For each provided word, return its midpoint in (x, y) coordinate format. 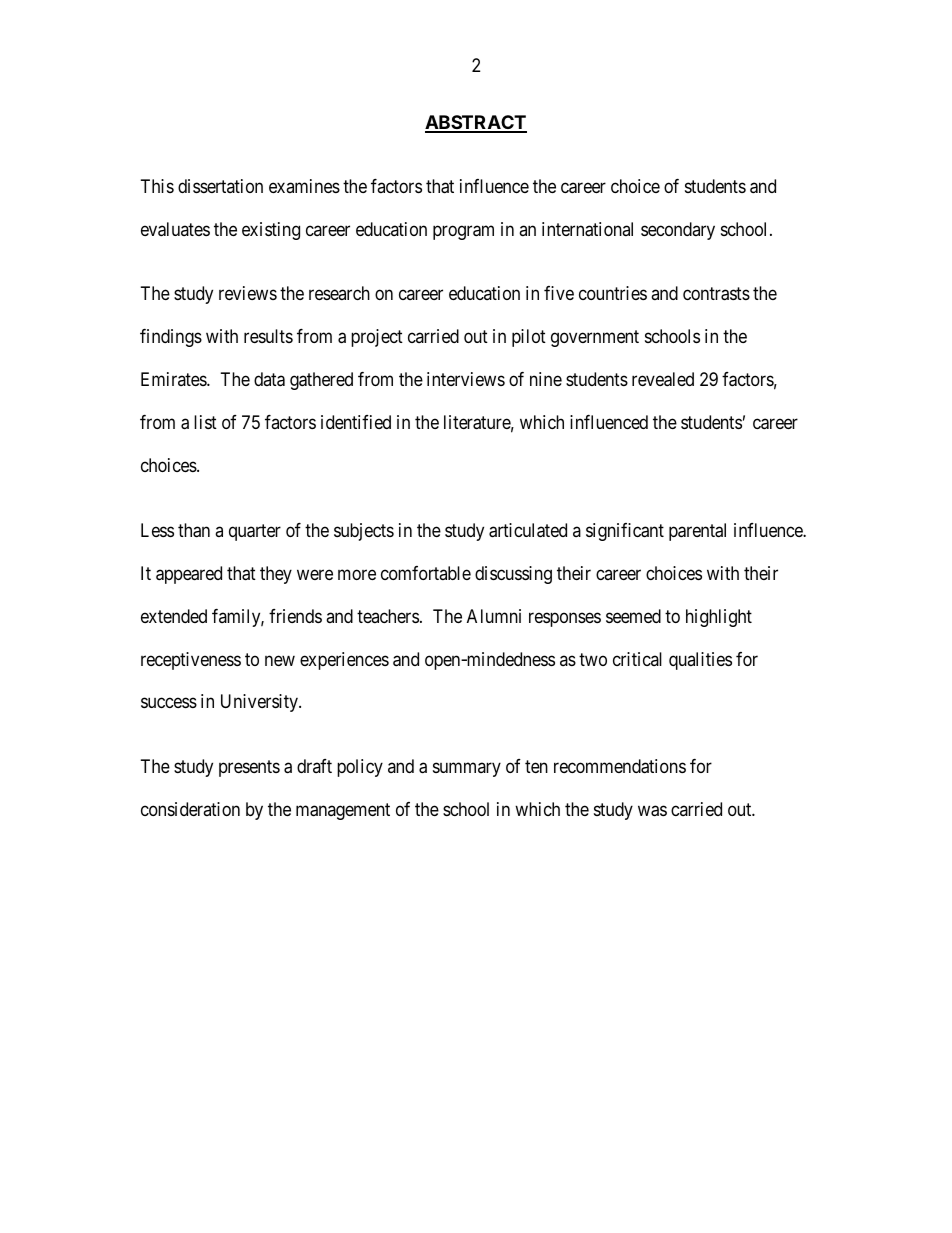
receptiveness (191, 661)
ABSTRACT (476, 123)
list (205, 422)
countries (613, 293)
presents (249, 768)
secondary (678, 231)
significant (625, 532)
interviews (466, 379)
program (463, 232)
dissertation (220, 186)
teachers (388, 616)
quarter (255, 532)
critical (637, 659)
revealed (663, 379)
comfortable (426, 573)
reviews (248, 293)
